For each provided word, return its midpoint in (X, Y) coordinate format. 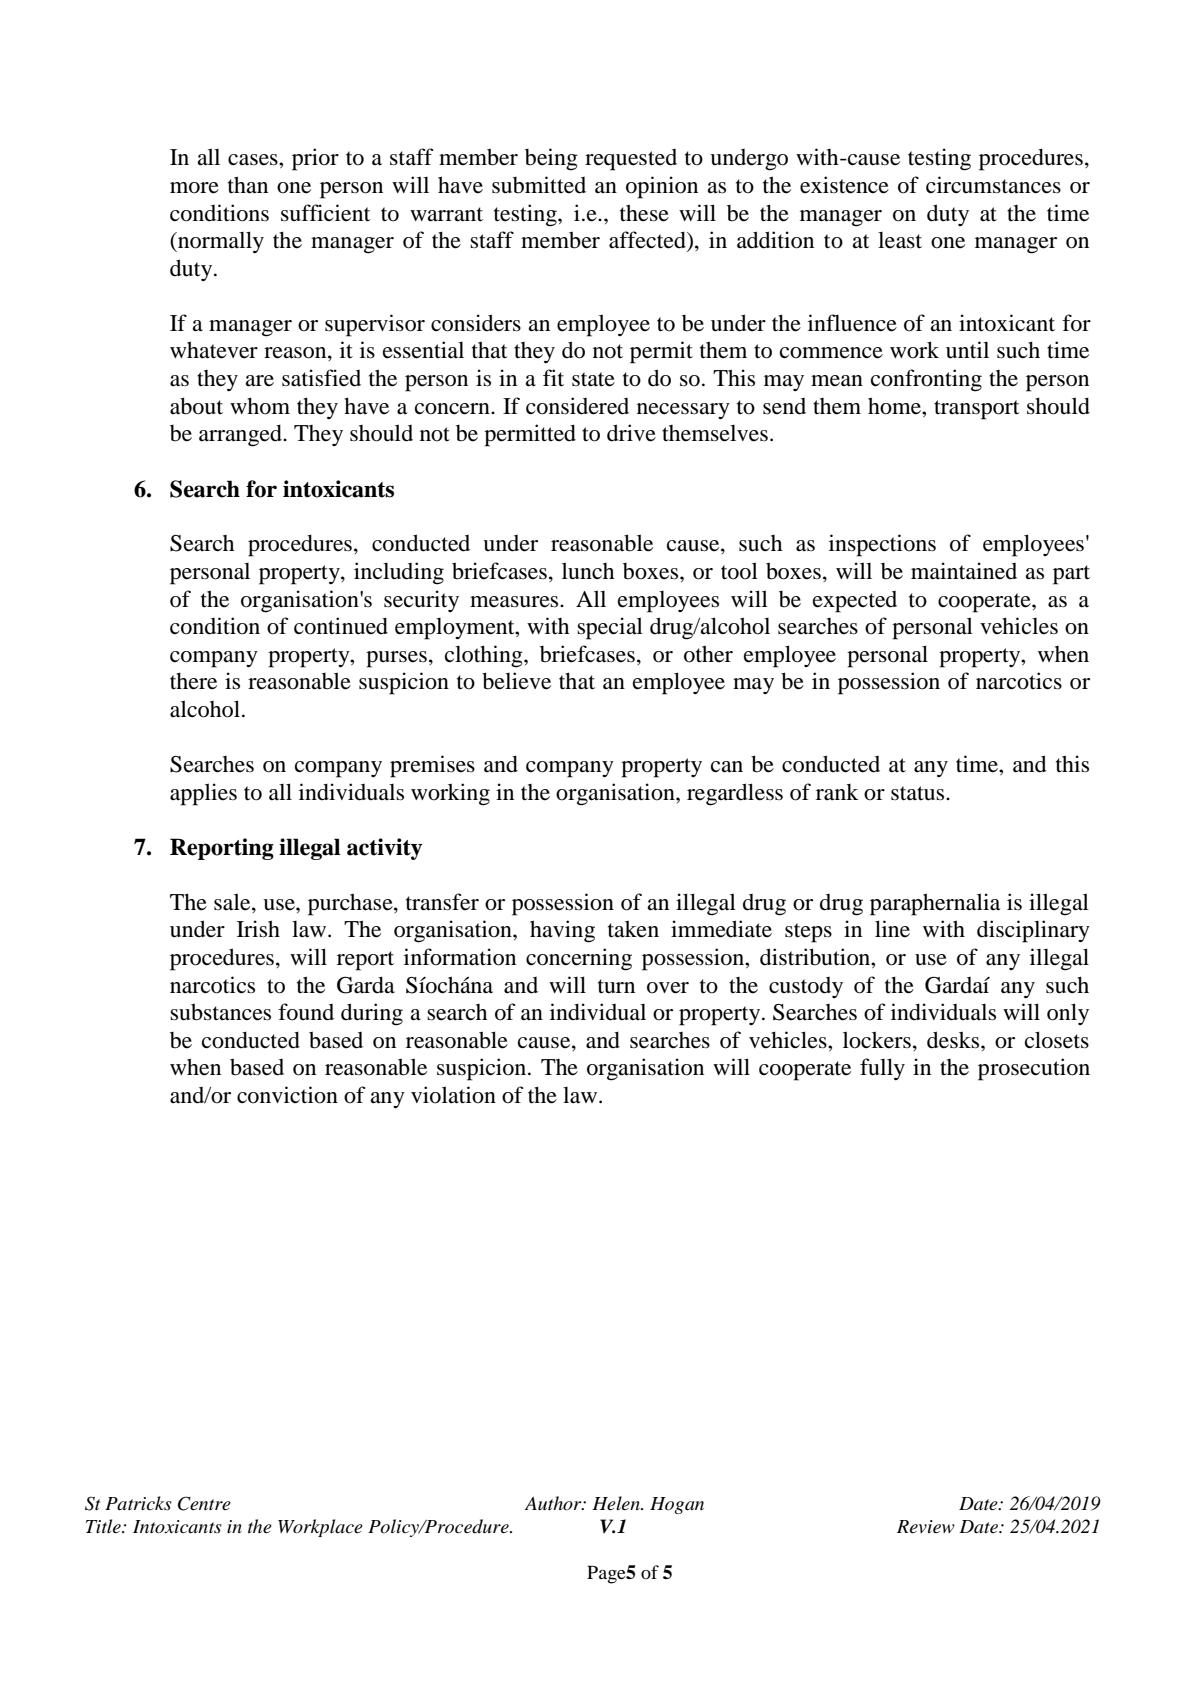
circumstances (993, 185)
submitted (539, 185)
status (919, 793)
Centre (204, 1503)
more (194, 188)
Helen (617, 1503)
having (562, 931)
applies (203, 794)
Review (926, 1527)
